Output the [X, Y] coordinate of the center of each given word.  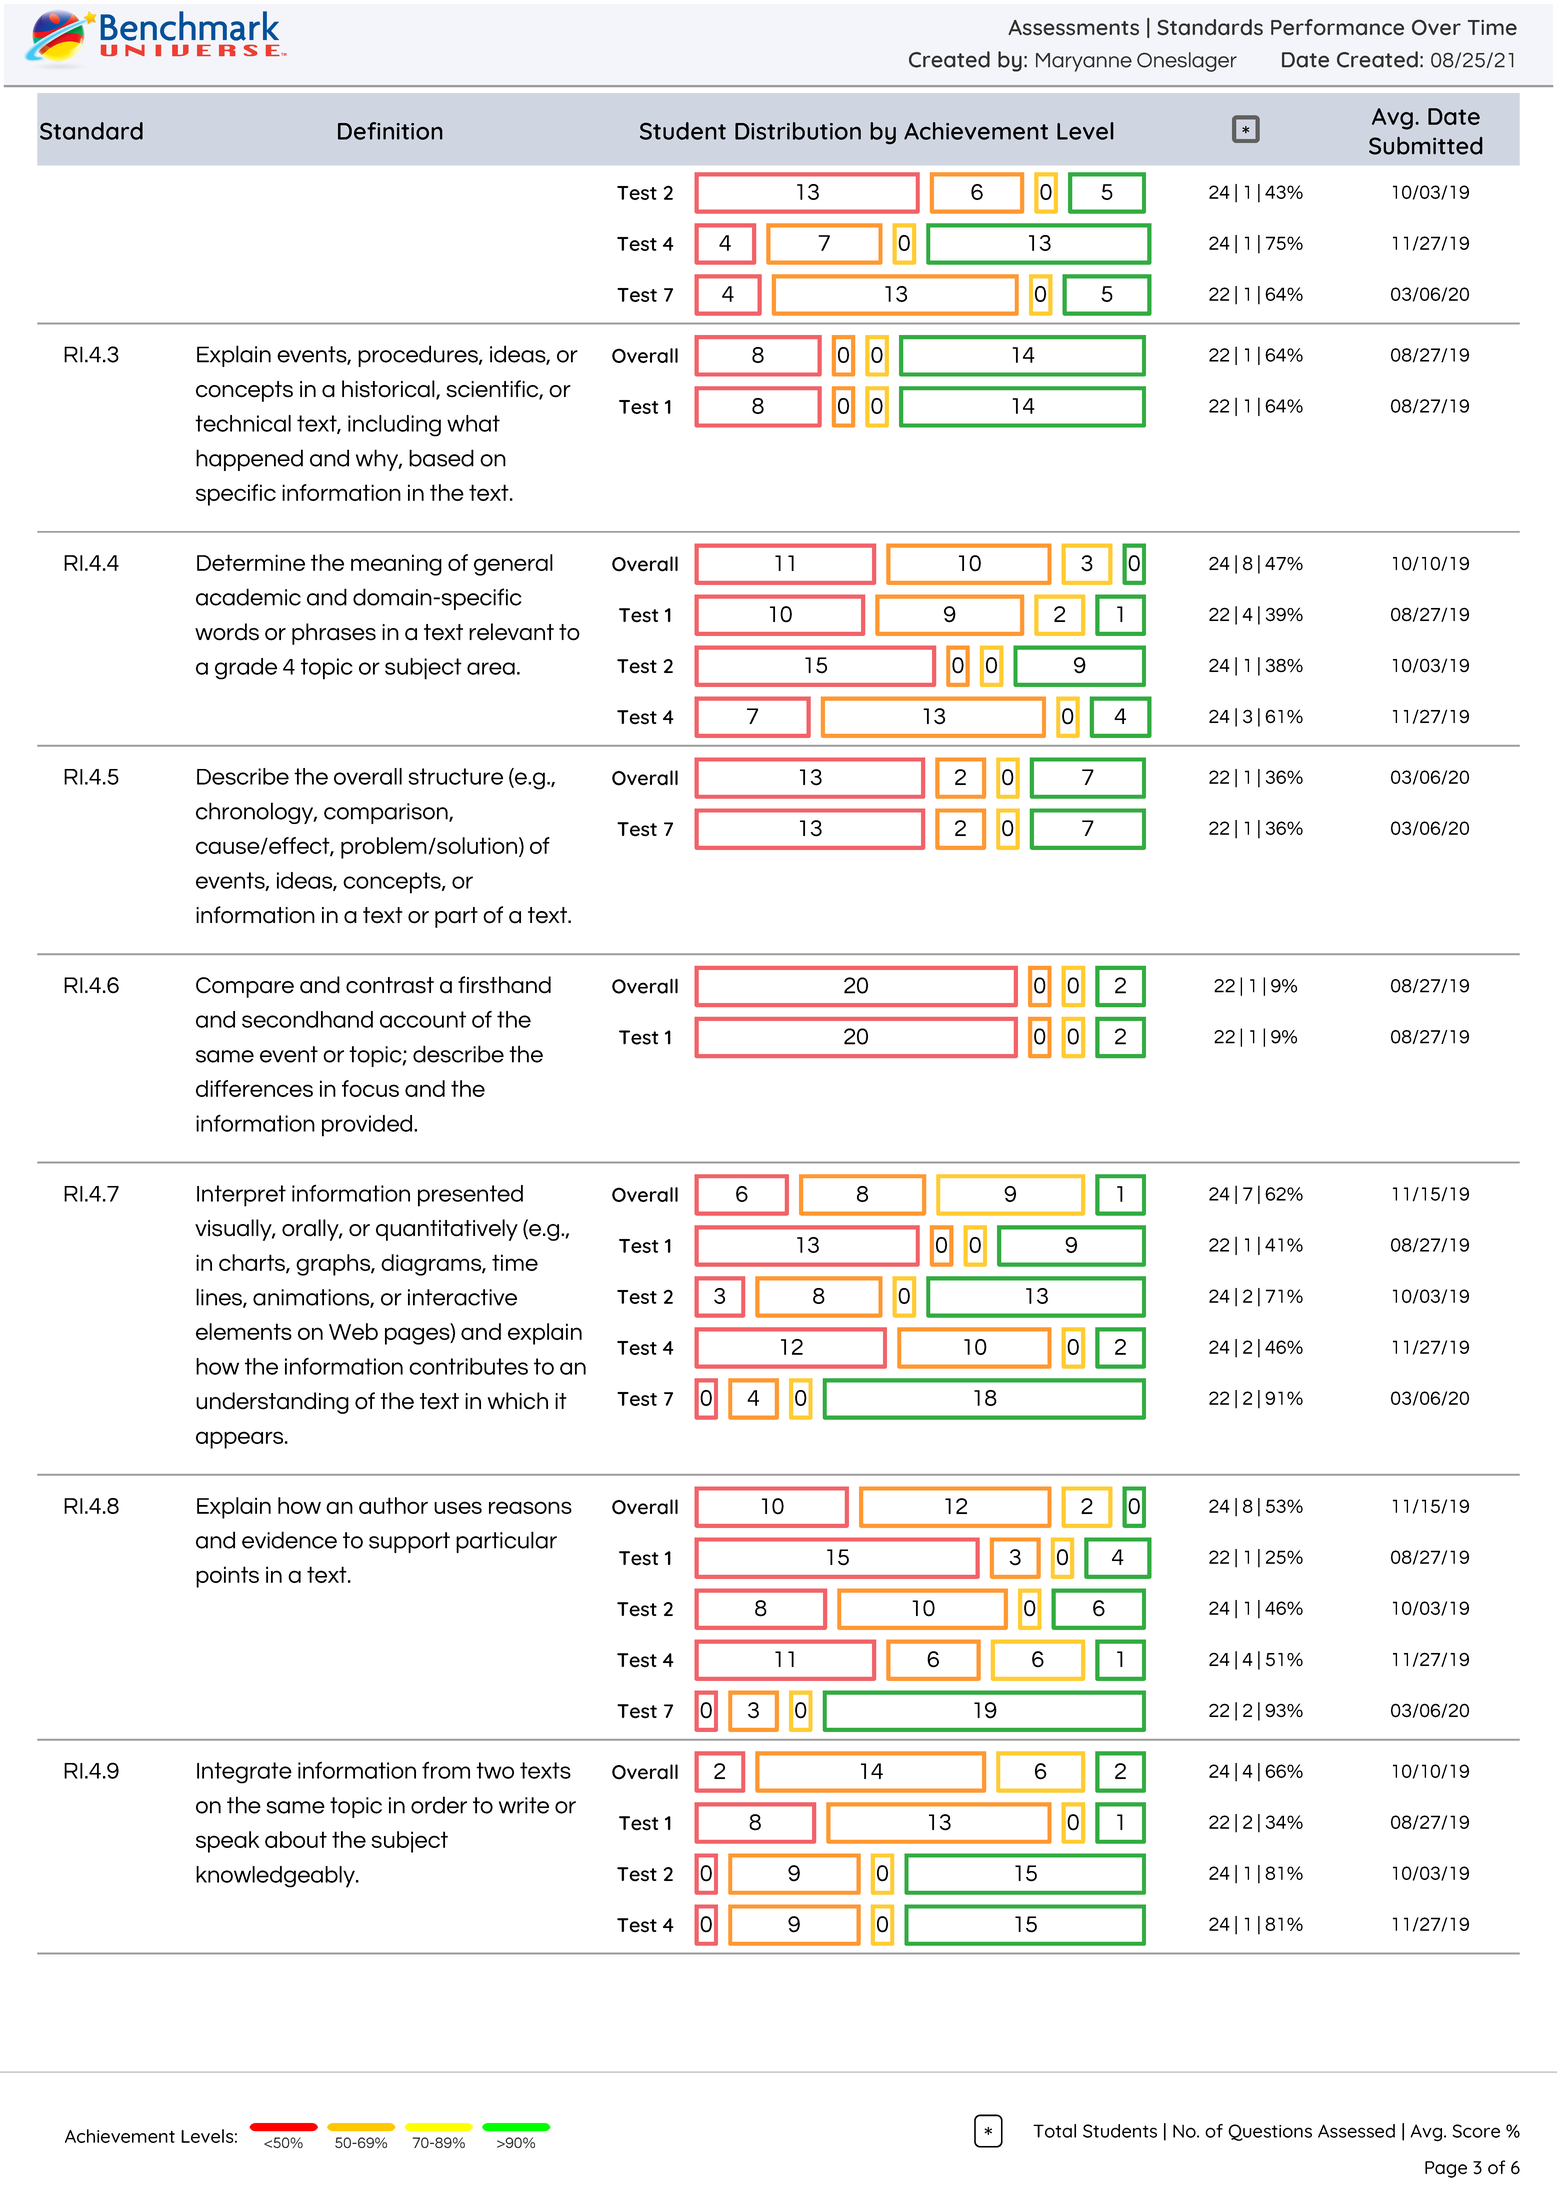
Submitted [1426, 146]
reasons [530, 1507]
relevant [511, 632]
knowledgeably [276, 1877]
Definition [390, 131]
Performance [1337, 27]
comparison [387, 813]
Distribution [798, 131]
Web [353, 1331]
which [518, 1401]
